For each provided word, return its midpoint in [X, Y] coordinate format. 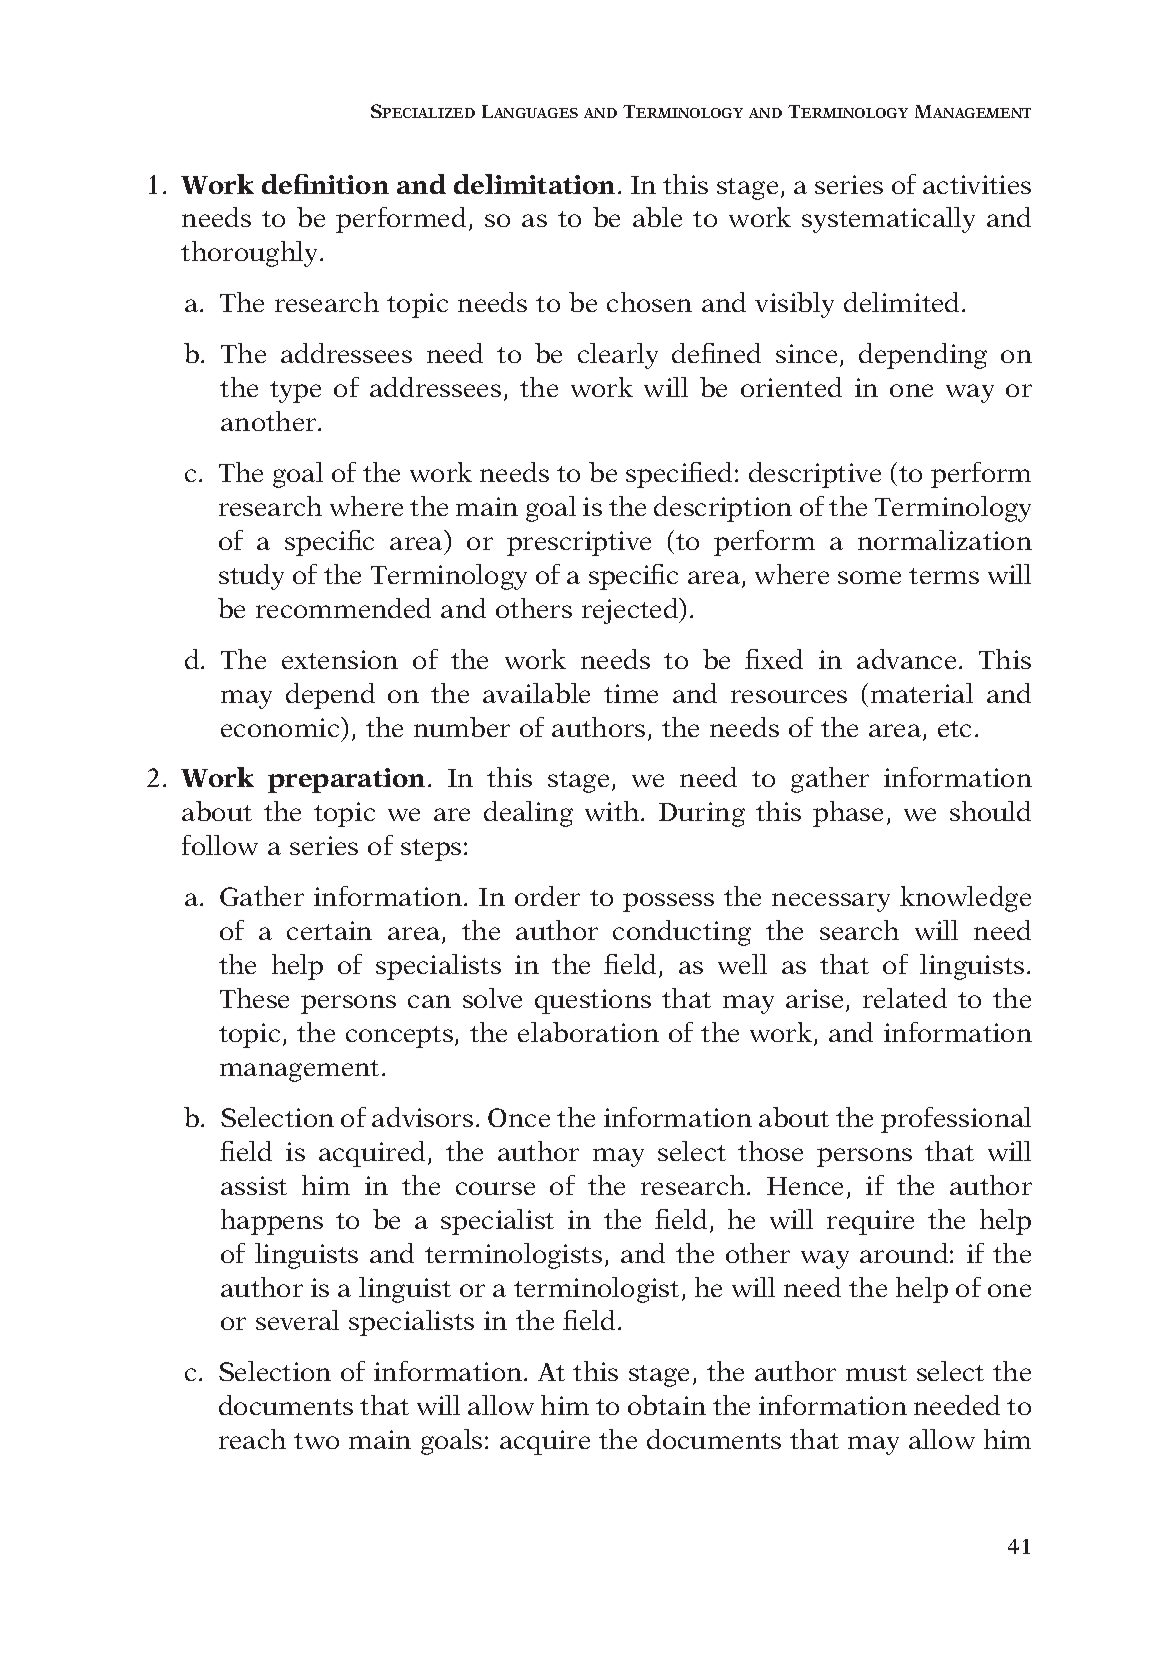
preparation [346, 780]
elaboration [588, 1032]
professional [956, 1120]
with [613, 811]
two [316, 1441]
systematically [888, 220]
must [876, 1373]
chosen [649, 302]
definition [325, 184]
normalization [945, 540]
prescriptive [579, 543]
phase [848, 814]
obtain [667, 1405]
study [251, 577]
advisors [422, 1117]
